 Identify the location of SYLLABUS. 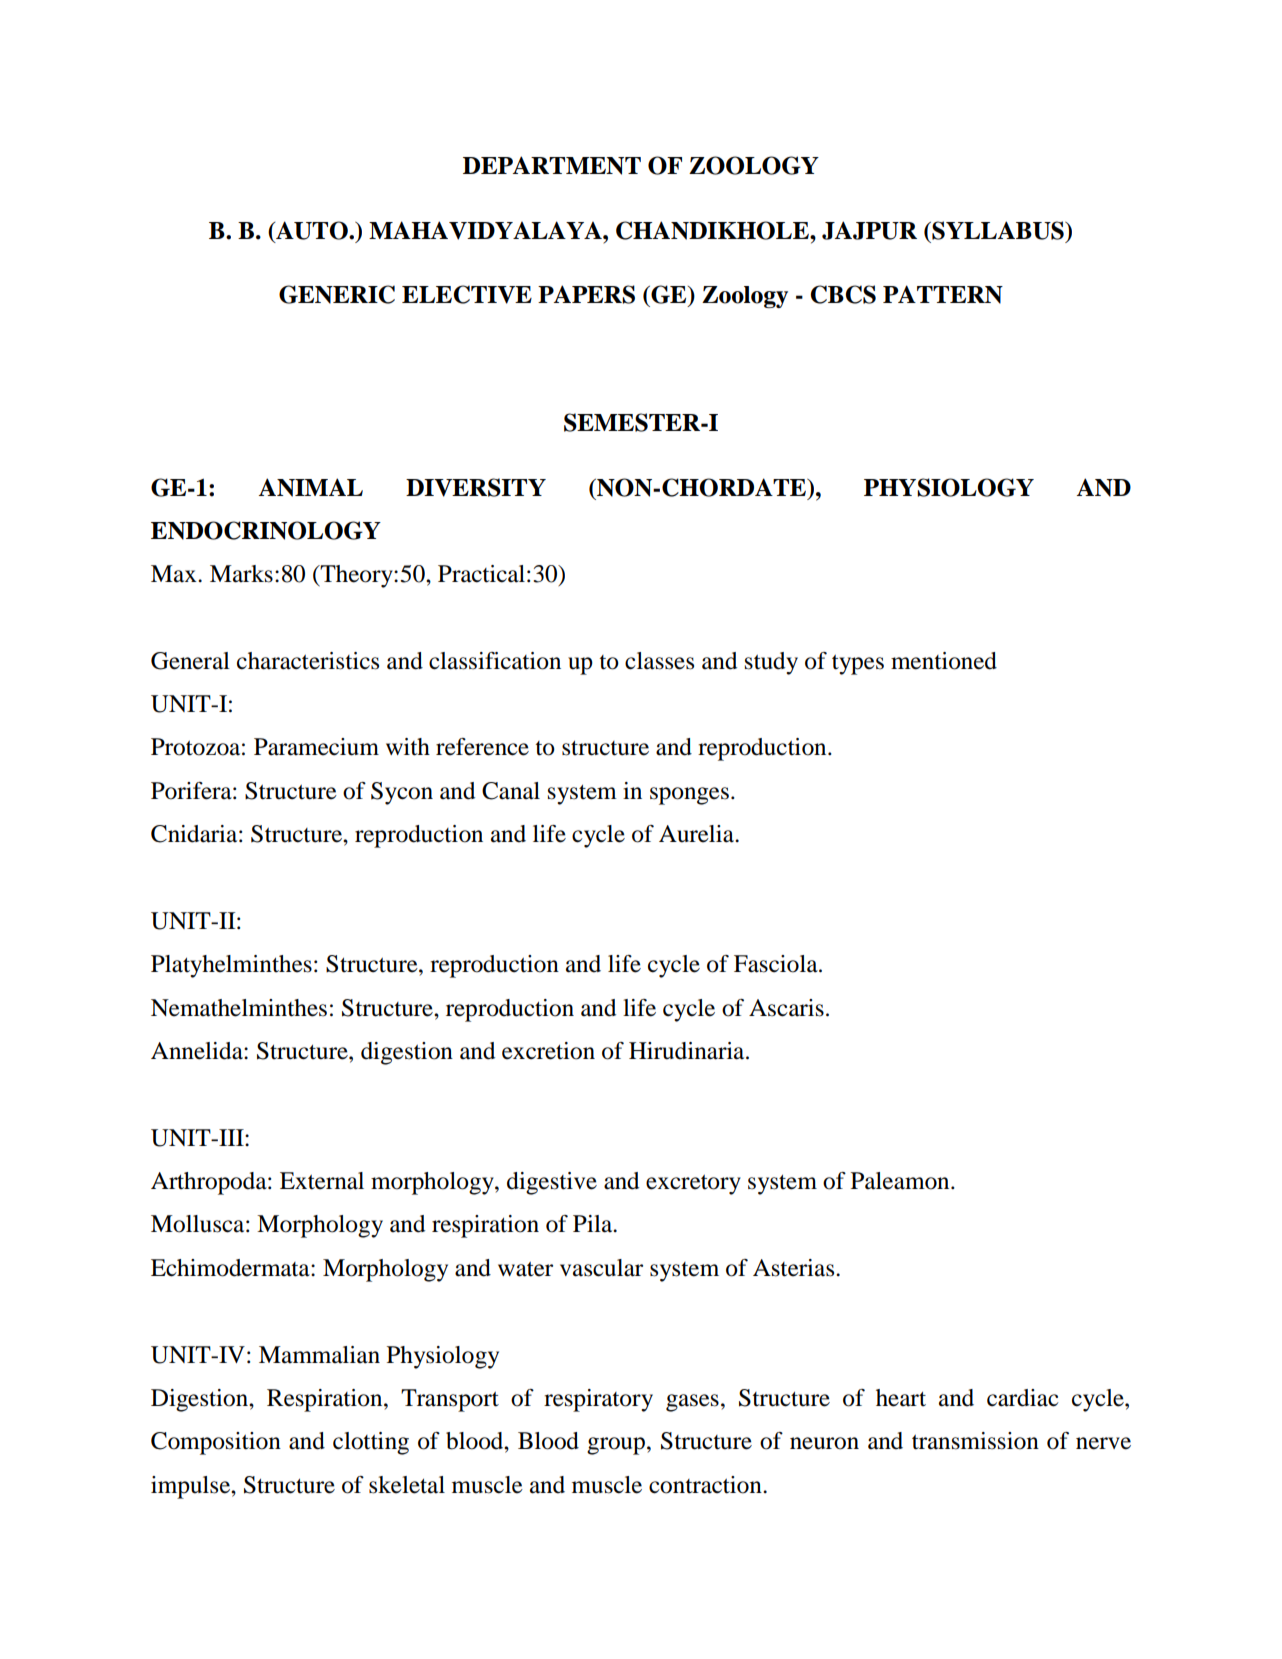
(998, 230).
